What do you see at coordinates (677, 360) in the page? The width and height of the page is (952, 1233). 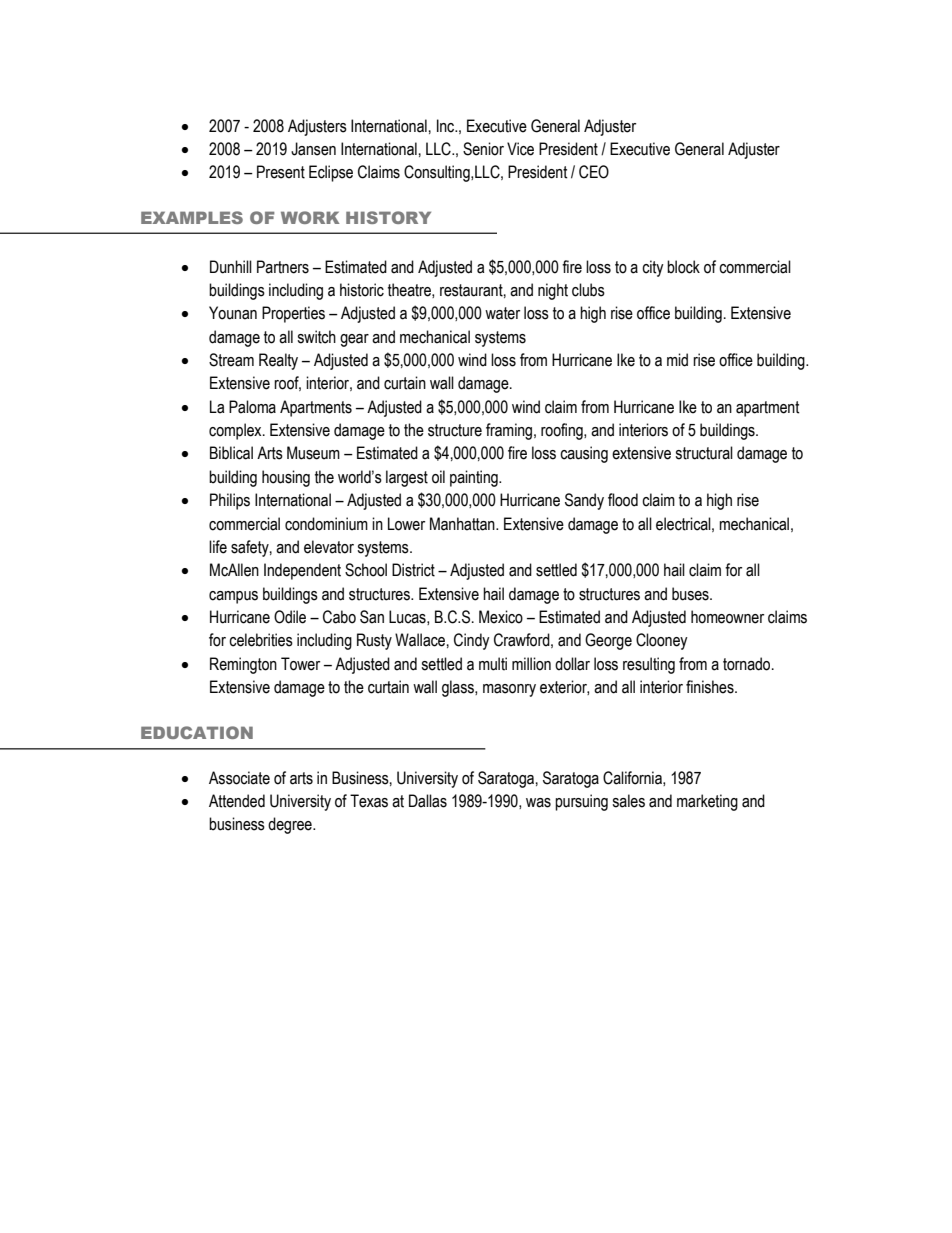 I see `mid` at bounding box center [677, 360].
